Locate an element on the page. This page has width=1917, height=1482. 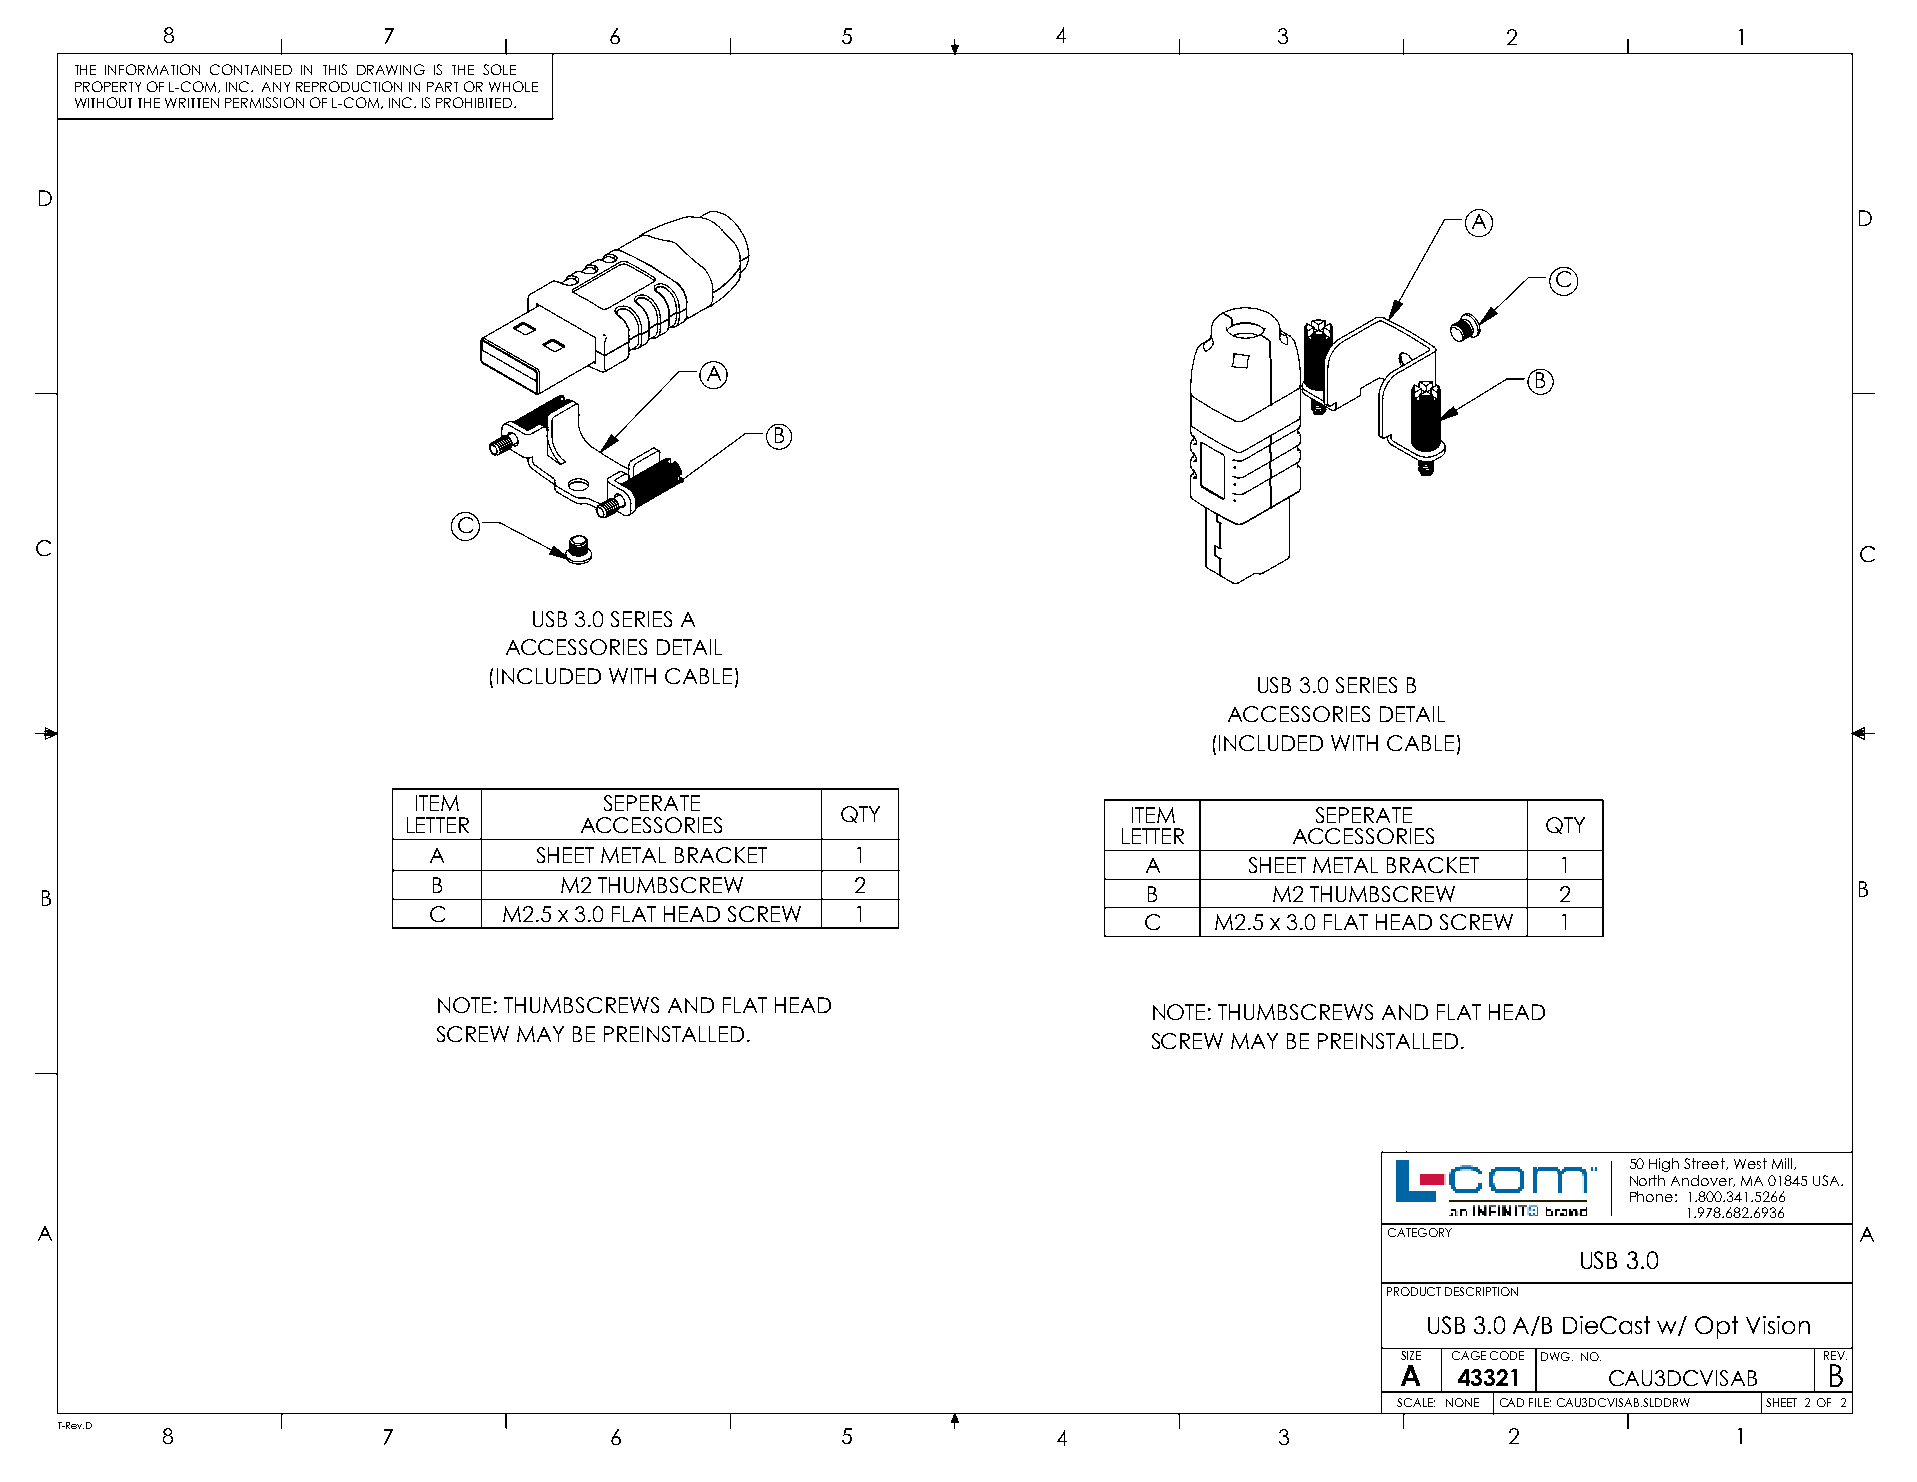
High is located at coordinates (1664, 1165).
